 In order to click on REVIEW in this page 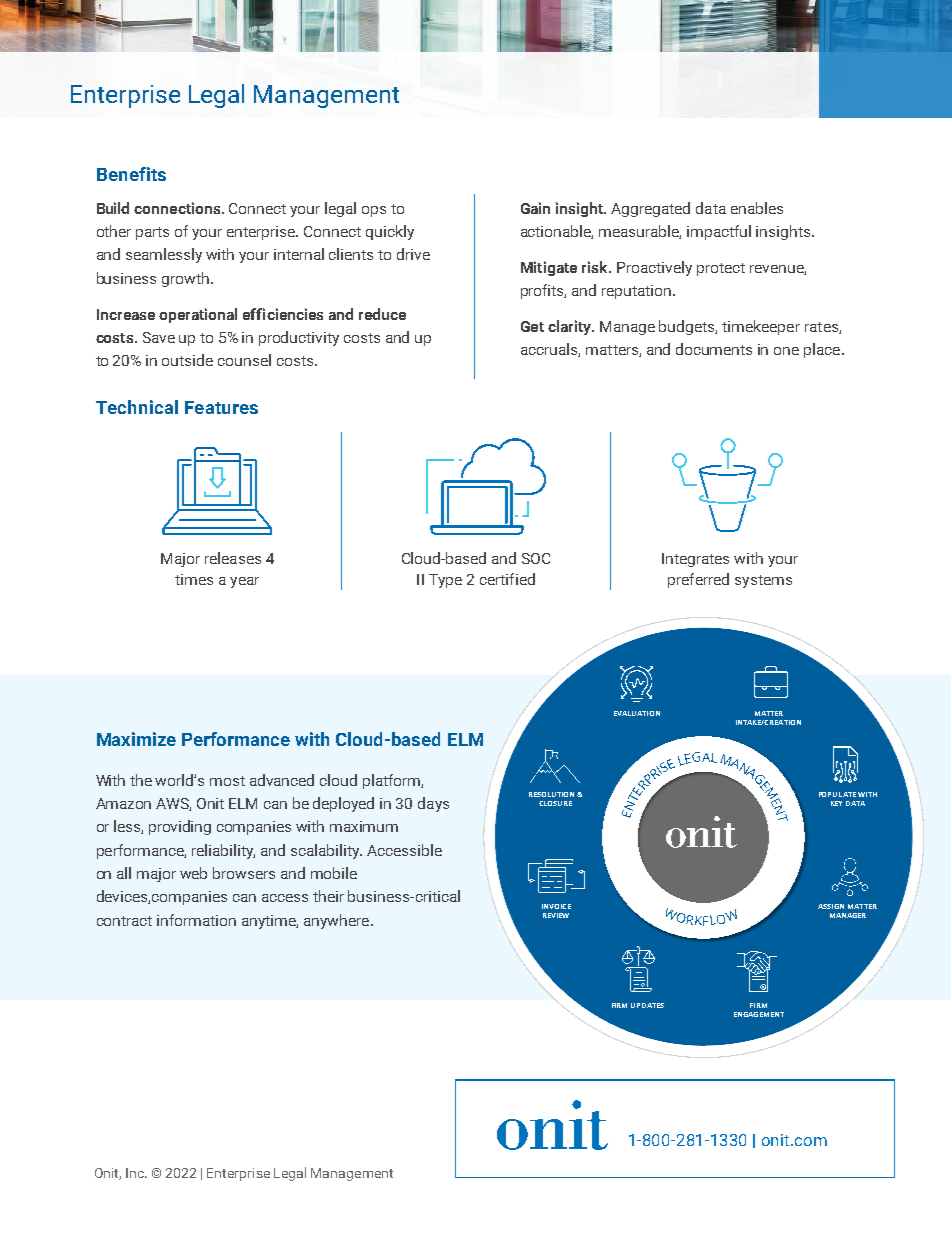, I will do `click(556, 915)`.
